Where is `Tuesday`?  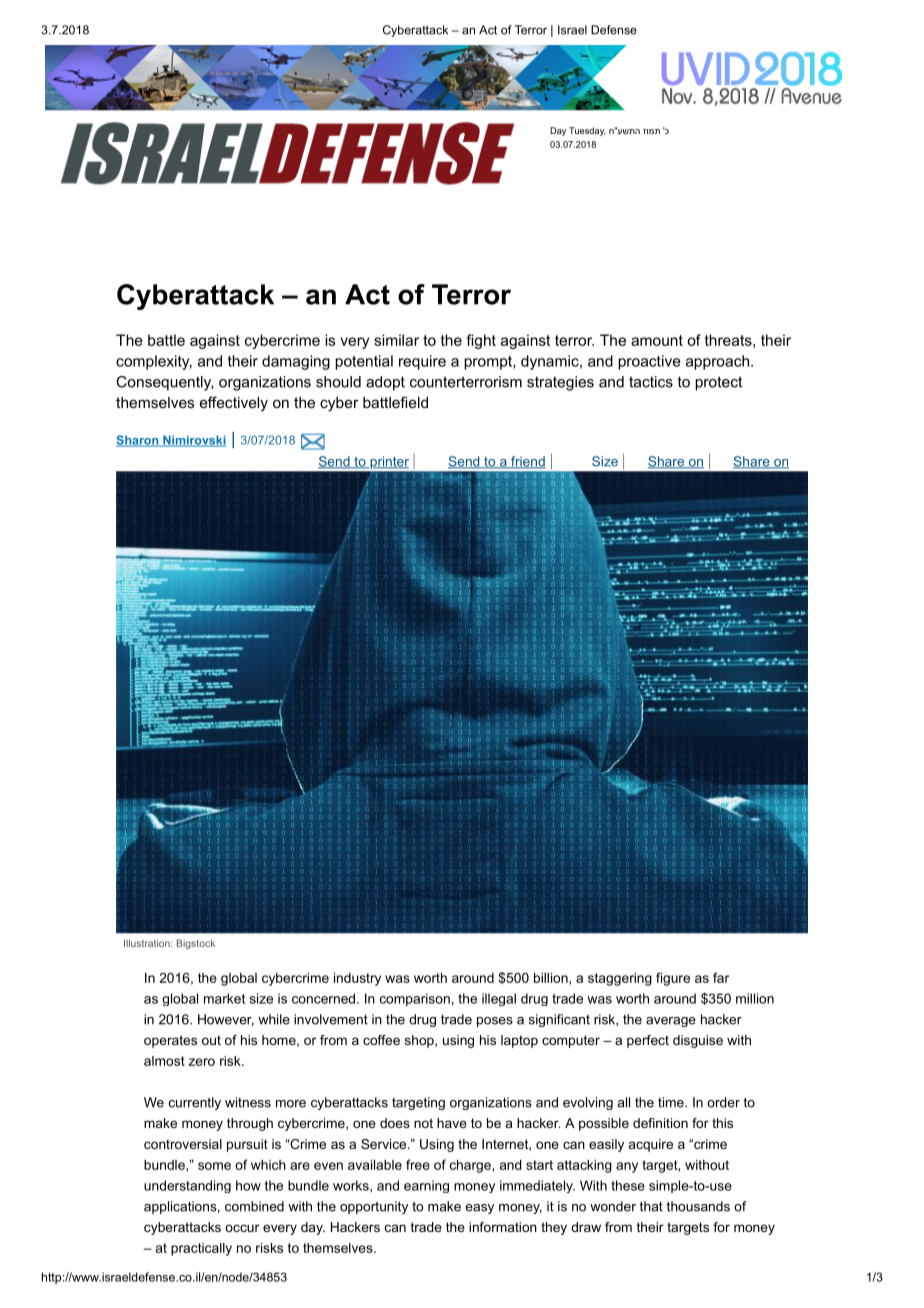 Tuesday is located at coordinates (587, 131).
